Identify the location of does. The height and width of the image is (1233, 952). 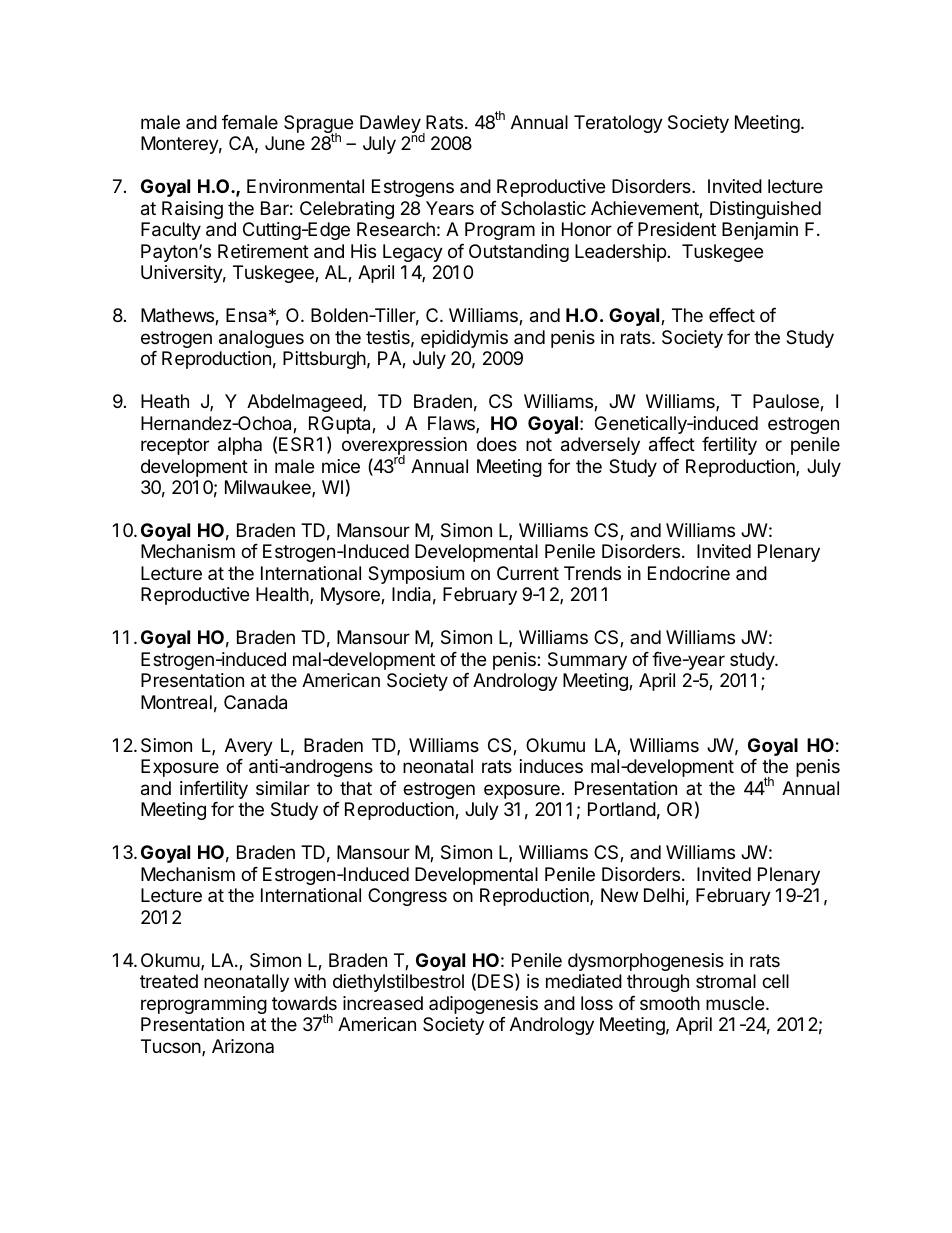
(497, 444).
